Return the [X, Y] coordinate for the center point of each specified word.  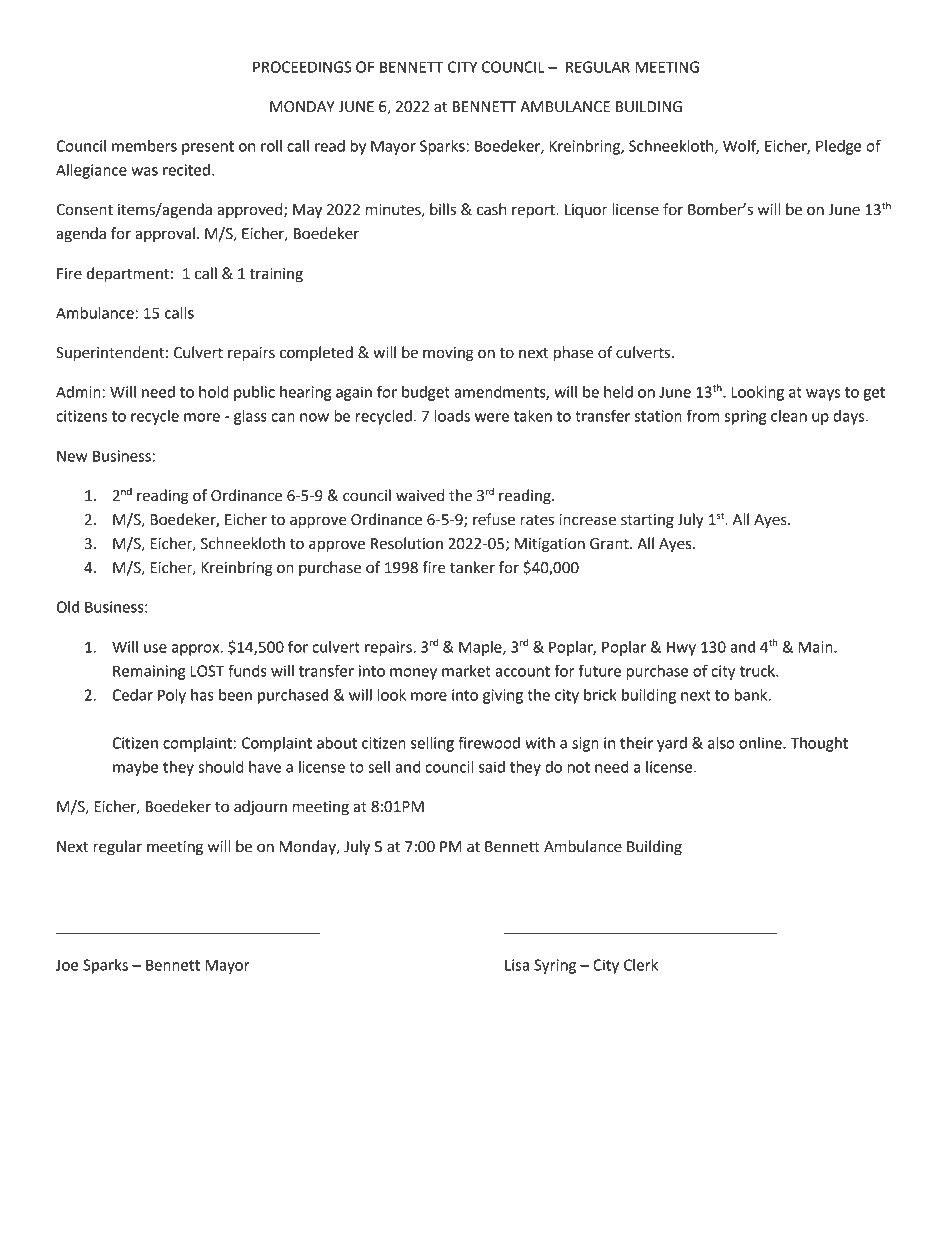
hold [213, 392]
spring [745, 417]
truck [758, 671]
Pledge [839, 147]
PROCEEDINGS [302, 67]
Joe [67, 965]
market [466, 671]
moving [448, 354]
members [144, 146]
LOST [207, 671]
